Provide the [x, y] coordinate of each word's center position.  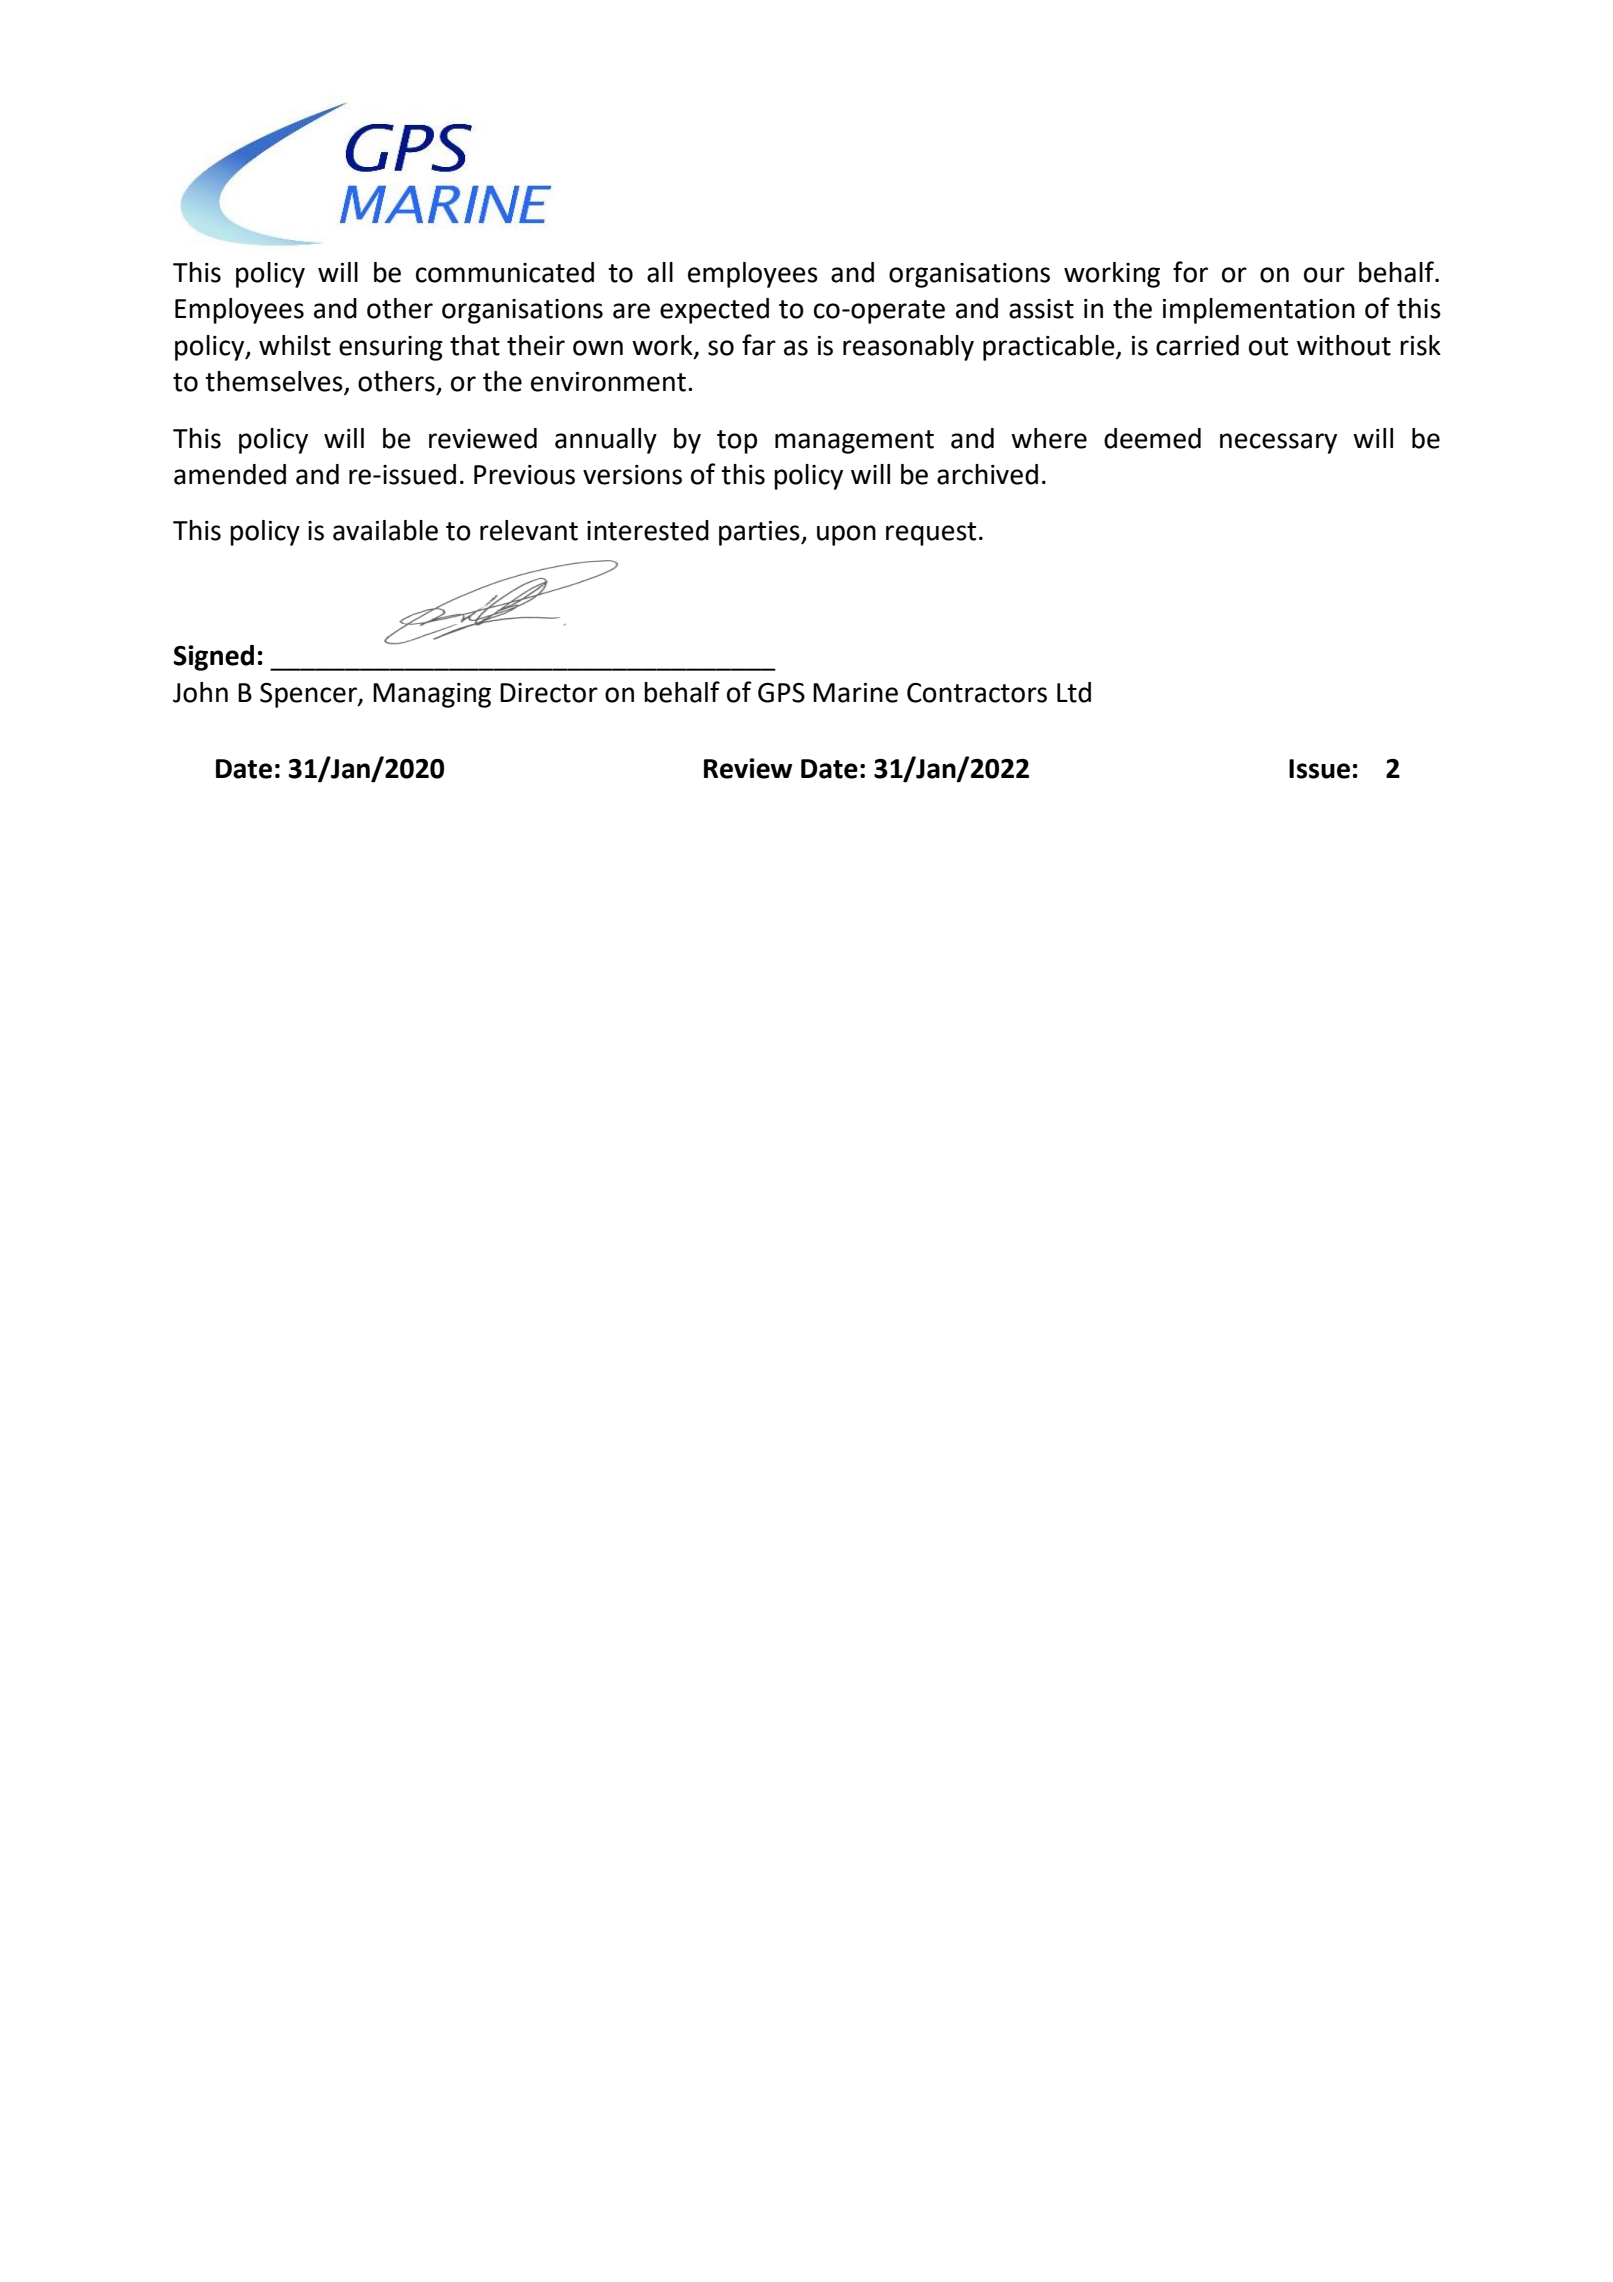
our [1324, 275]
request [931, 534]
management [854, 442]
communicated [505, 272]
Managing [432, 695]
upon [846, 535]
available [385, 530]
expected [714, 311]
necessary [1278, 443]
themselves [275, 382]
